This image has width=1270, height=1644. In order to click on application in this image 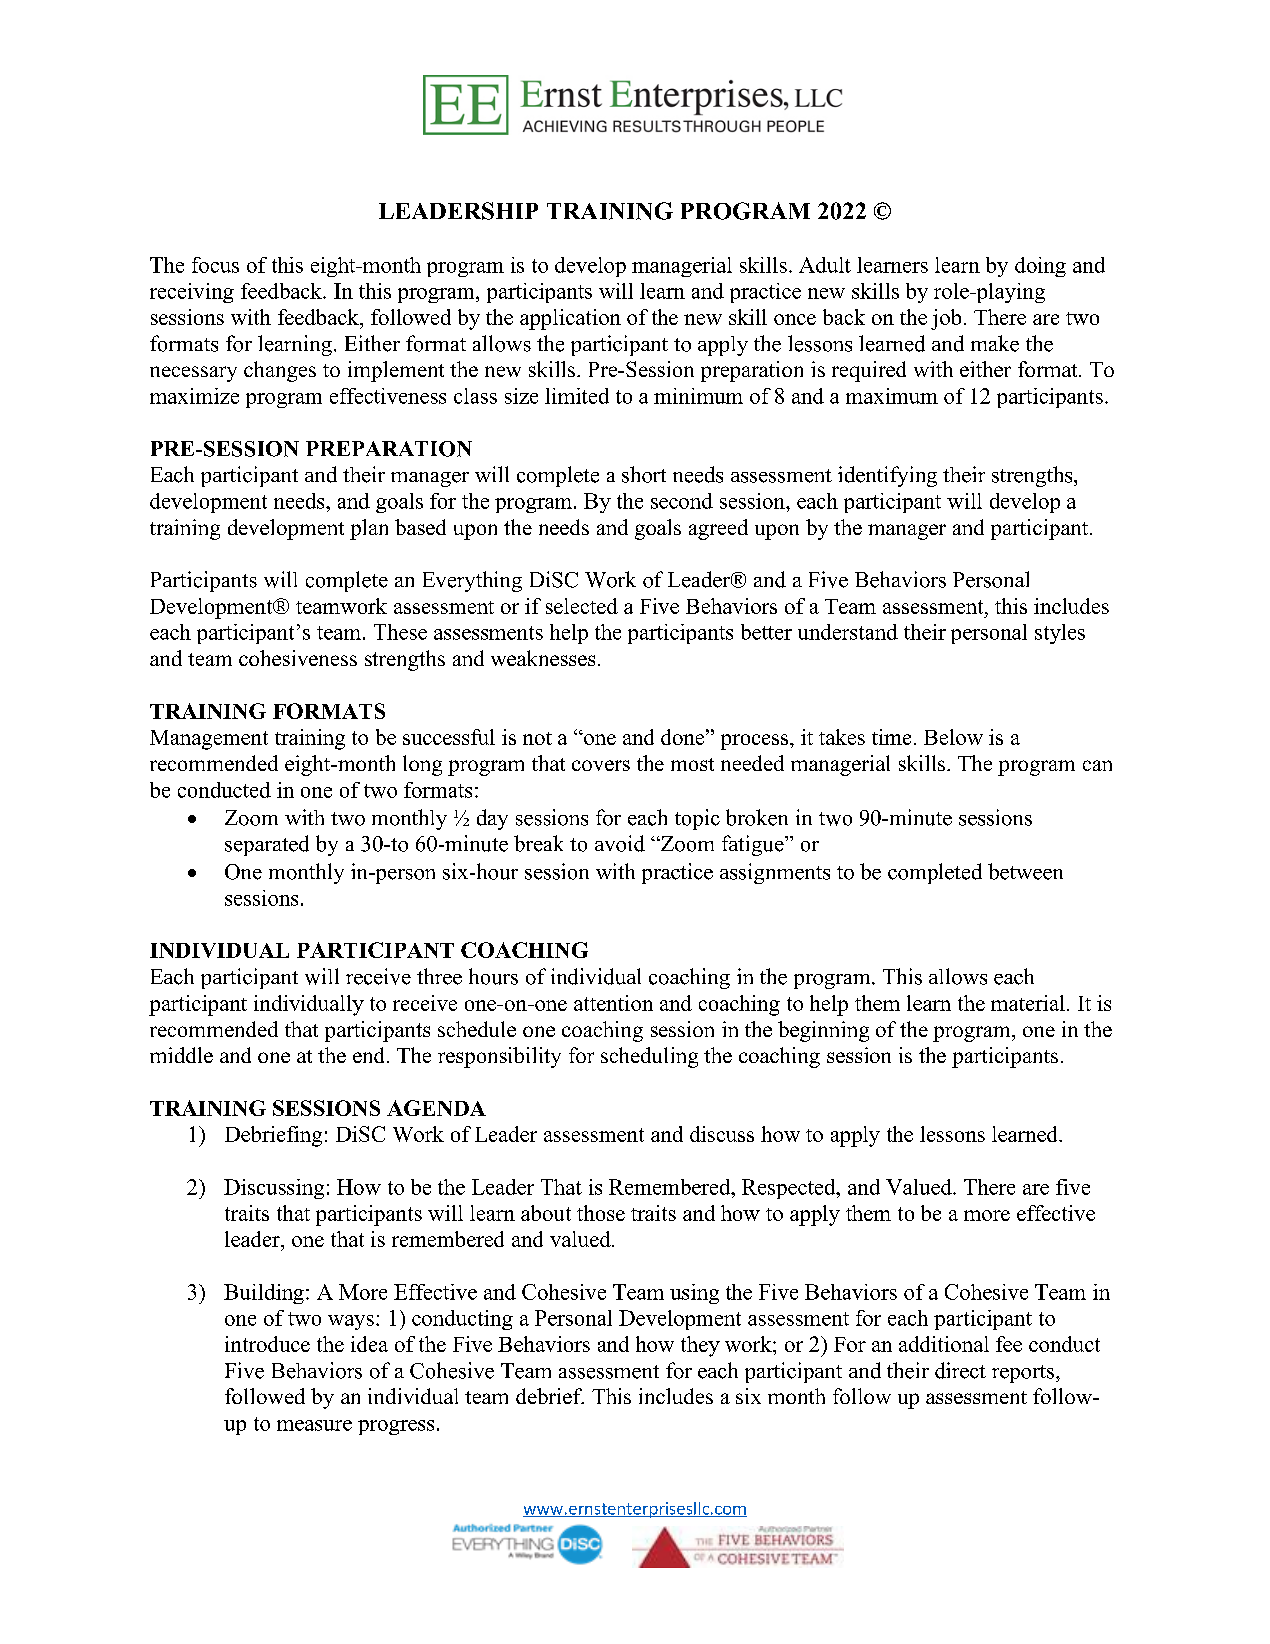, I will do `click(570, 319)`.
